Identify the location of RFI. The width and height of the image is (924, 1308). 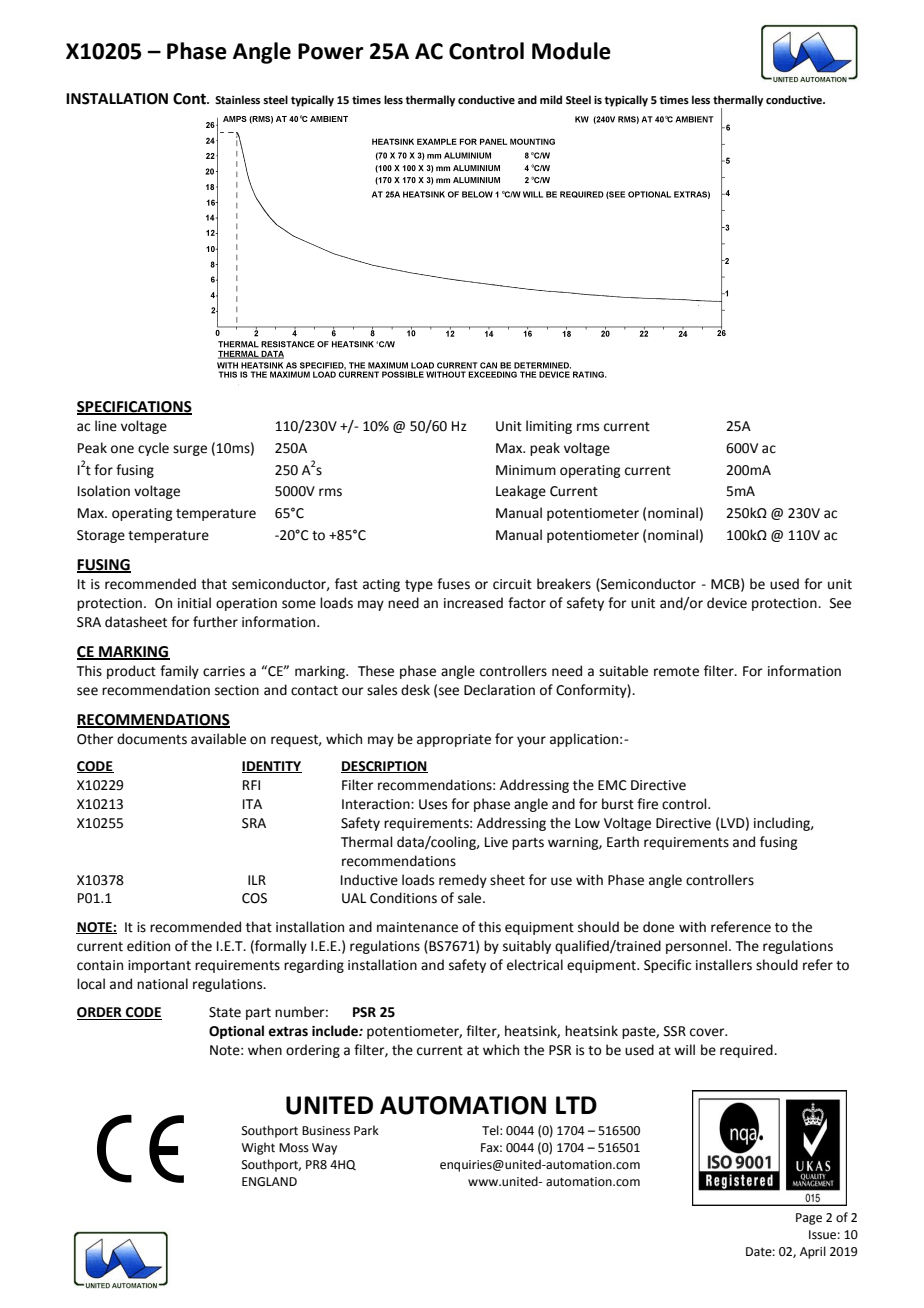
(251, 785).
